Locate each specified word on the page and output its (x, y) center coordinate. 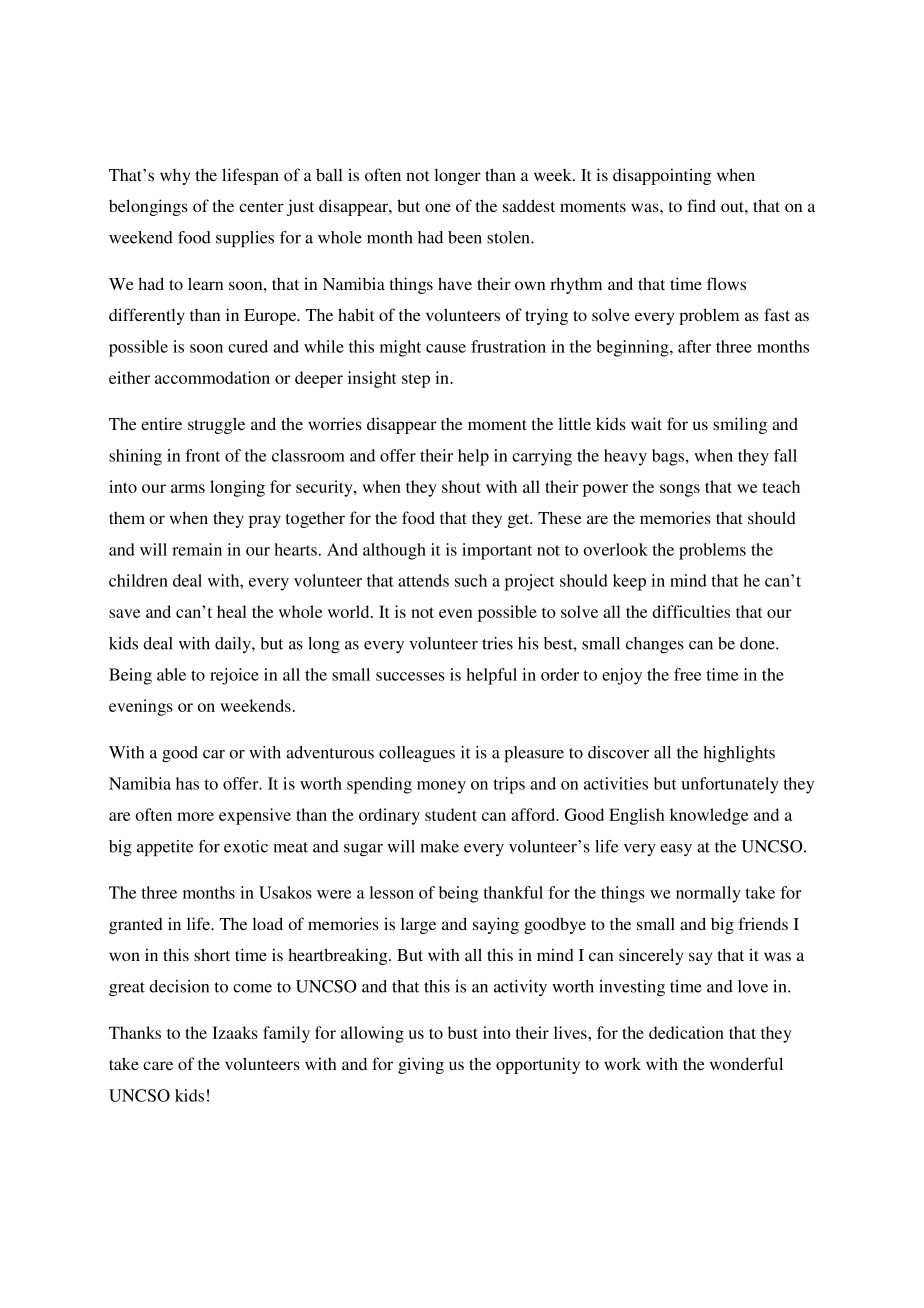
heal (232, 611)
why (175, 177)
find (701, 205)
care (158, 1065)
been (465, 237)
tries (497, 643)
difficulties (691, 611)
